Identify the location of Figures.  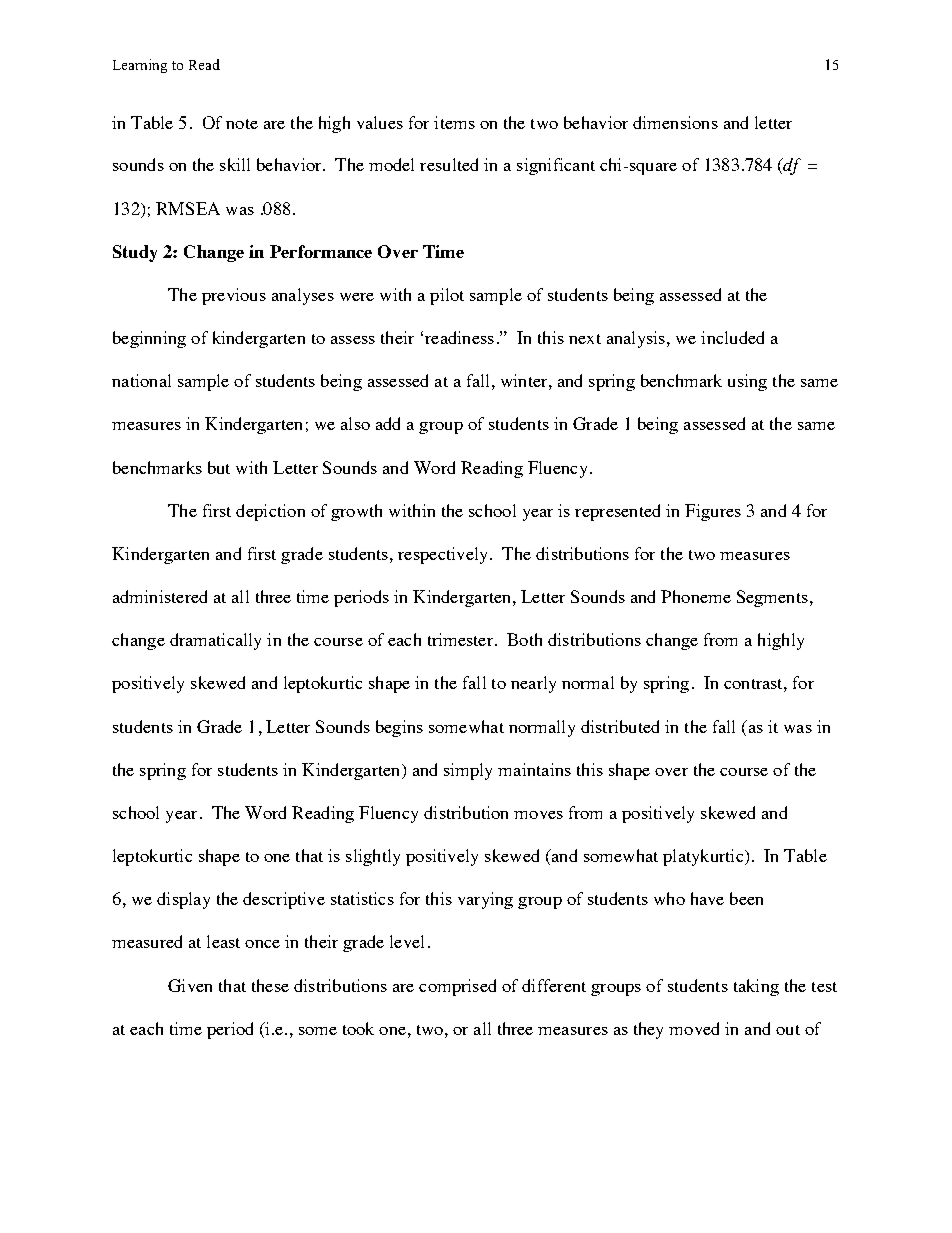
(713, 512).
